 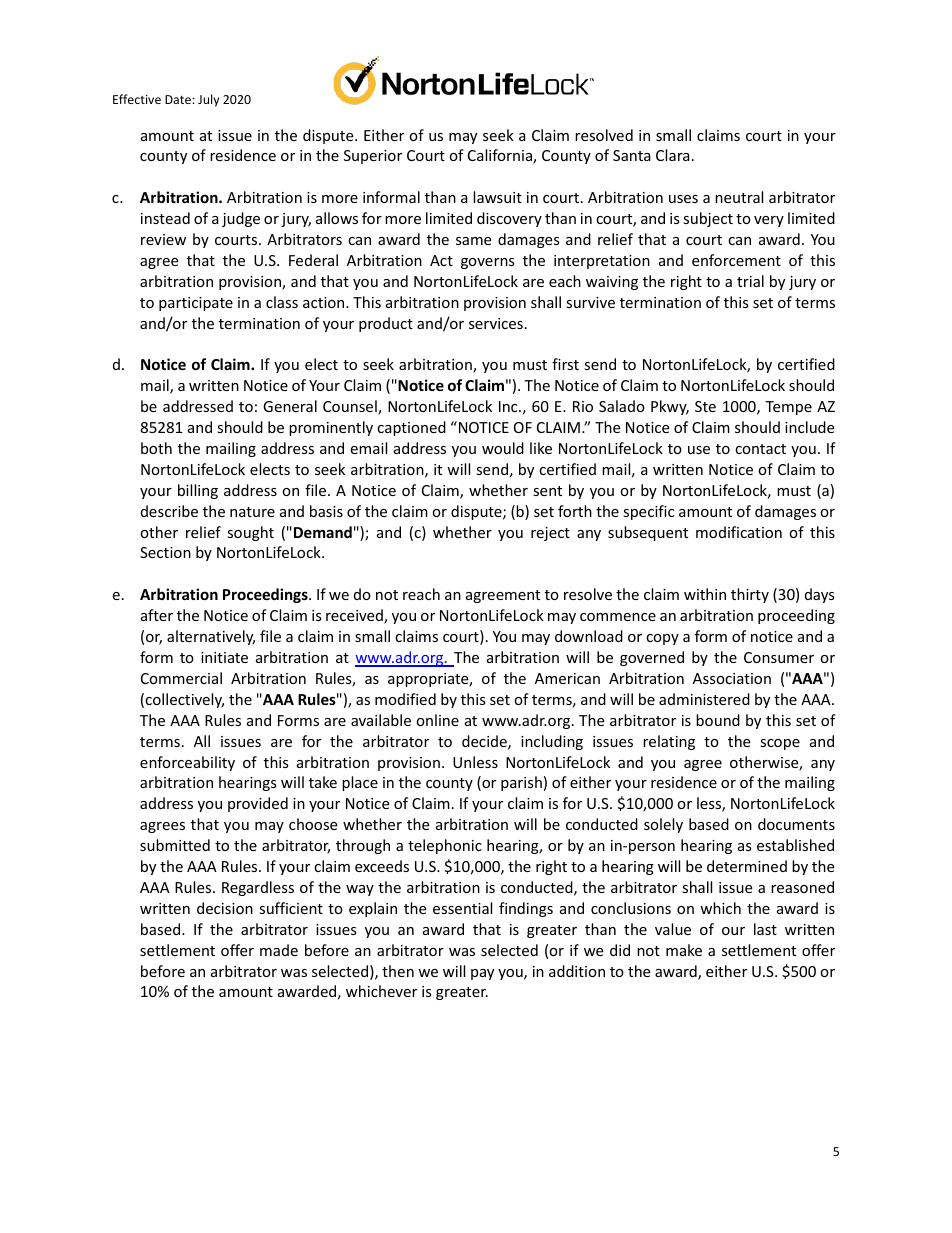 I want to click on initiate, so click(x=224, y=657).
